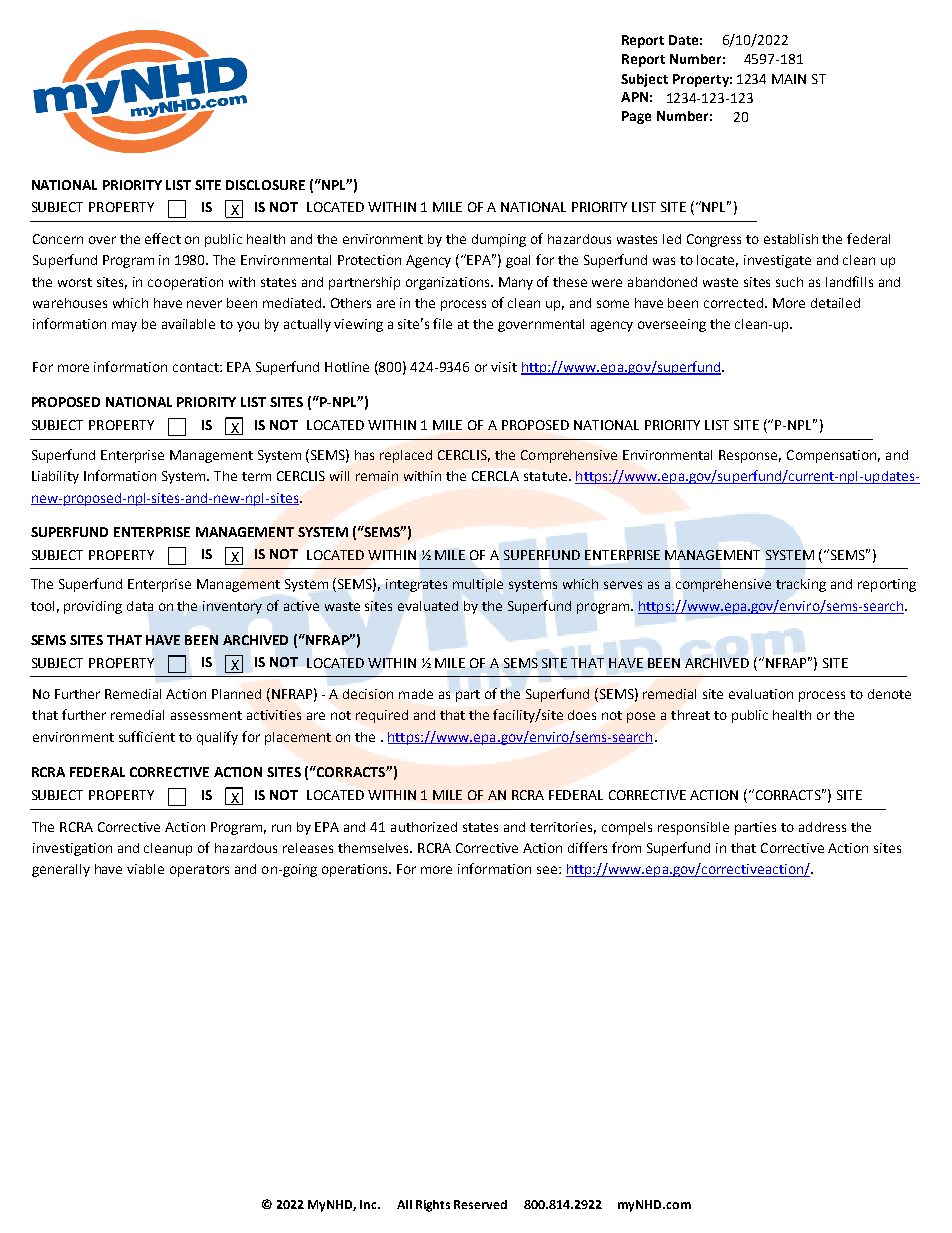  I want to click on DISCLOSURE, so click(265, 185).
